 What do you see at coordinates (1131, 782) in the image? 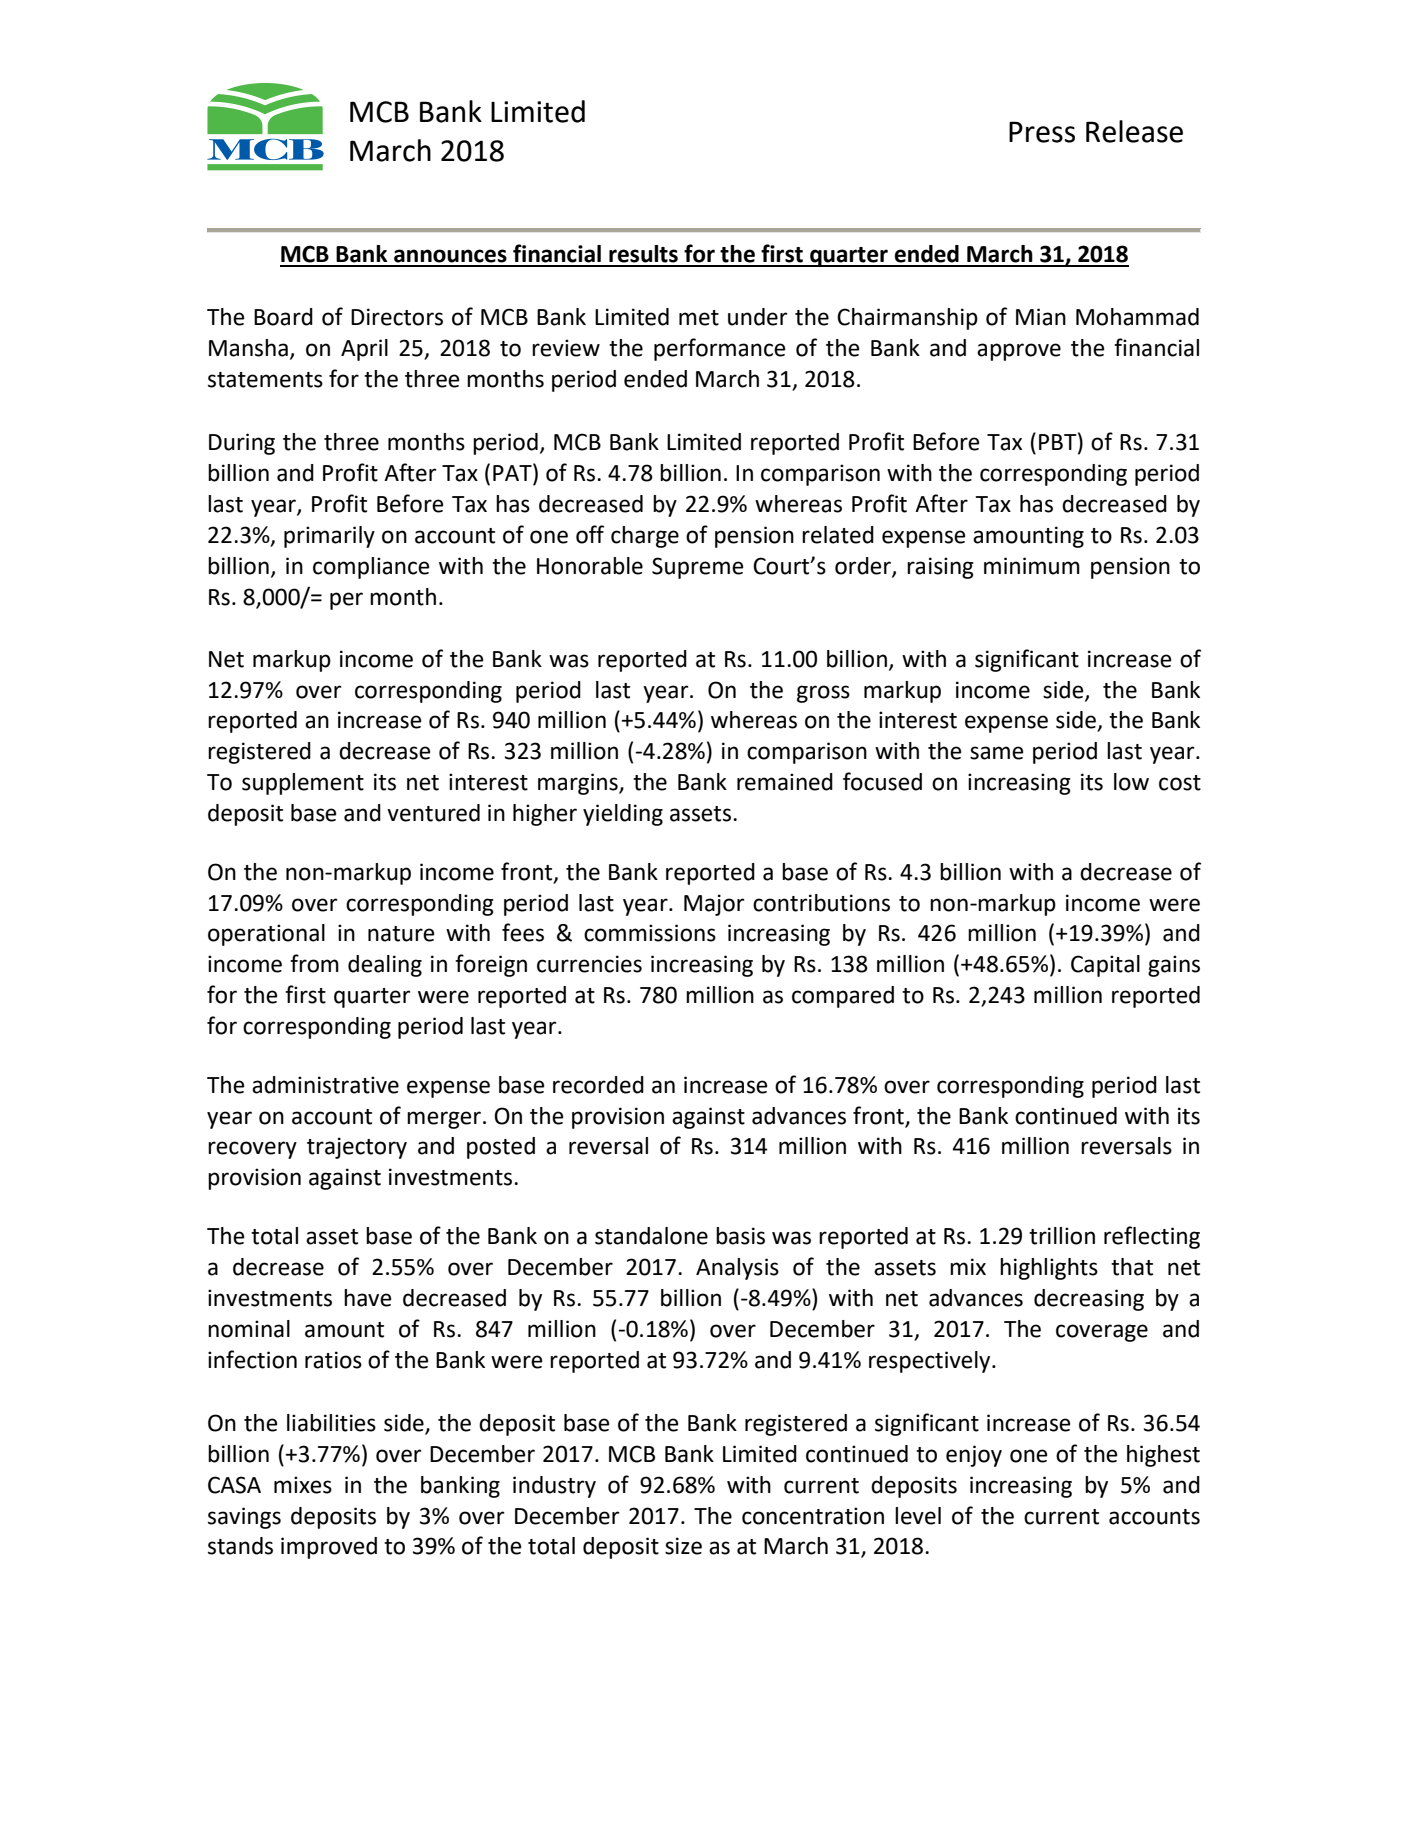
I see `low` at bounding box center [1131, 782].
